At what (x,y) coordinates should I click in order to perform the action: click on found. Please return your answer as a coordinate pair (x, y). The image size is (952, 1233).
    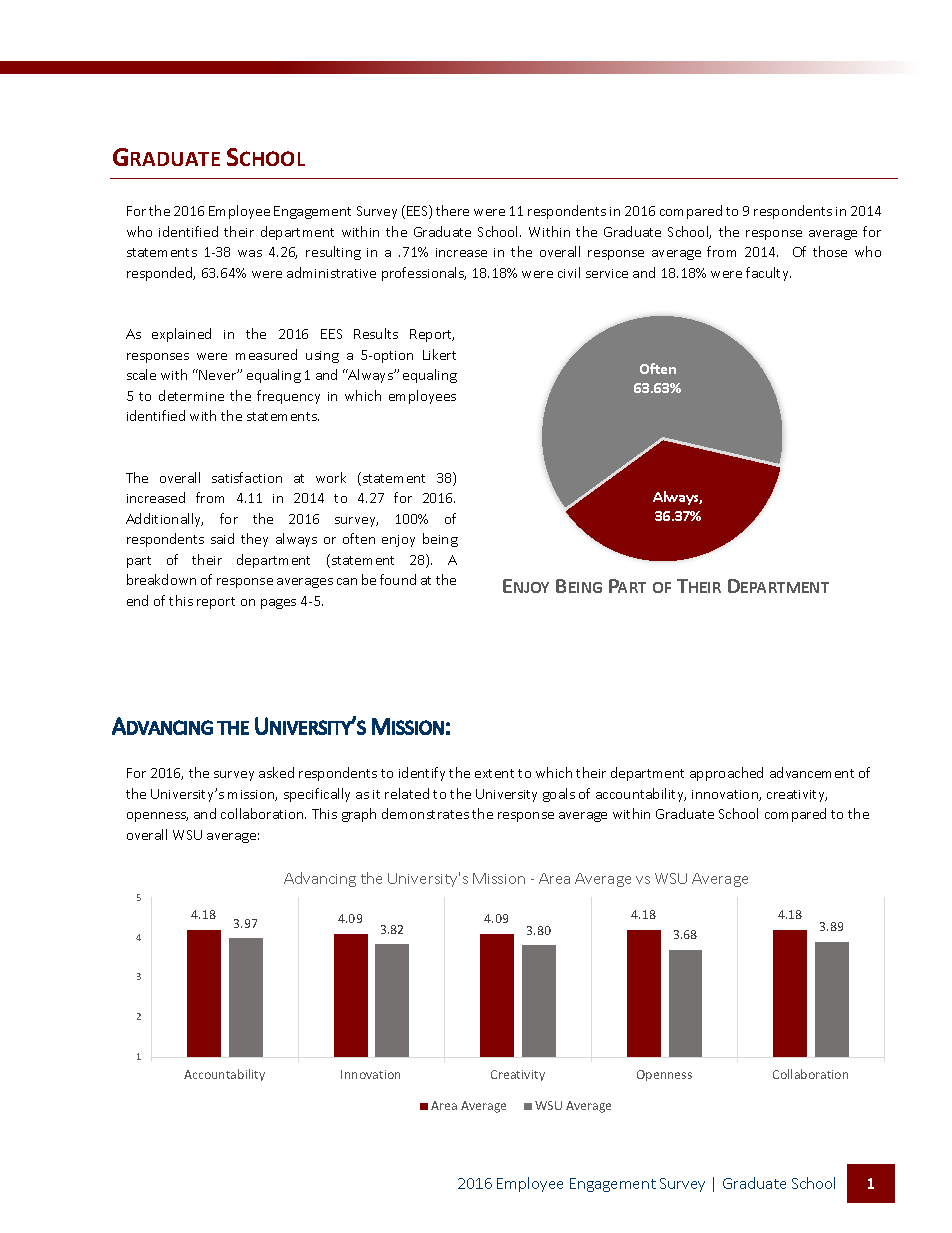
    Looking at the image, I should click on (398, 579).
